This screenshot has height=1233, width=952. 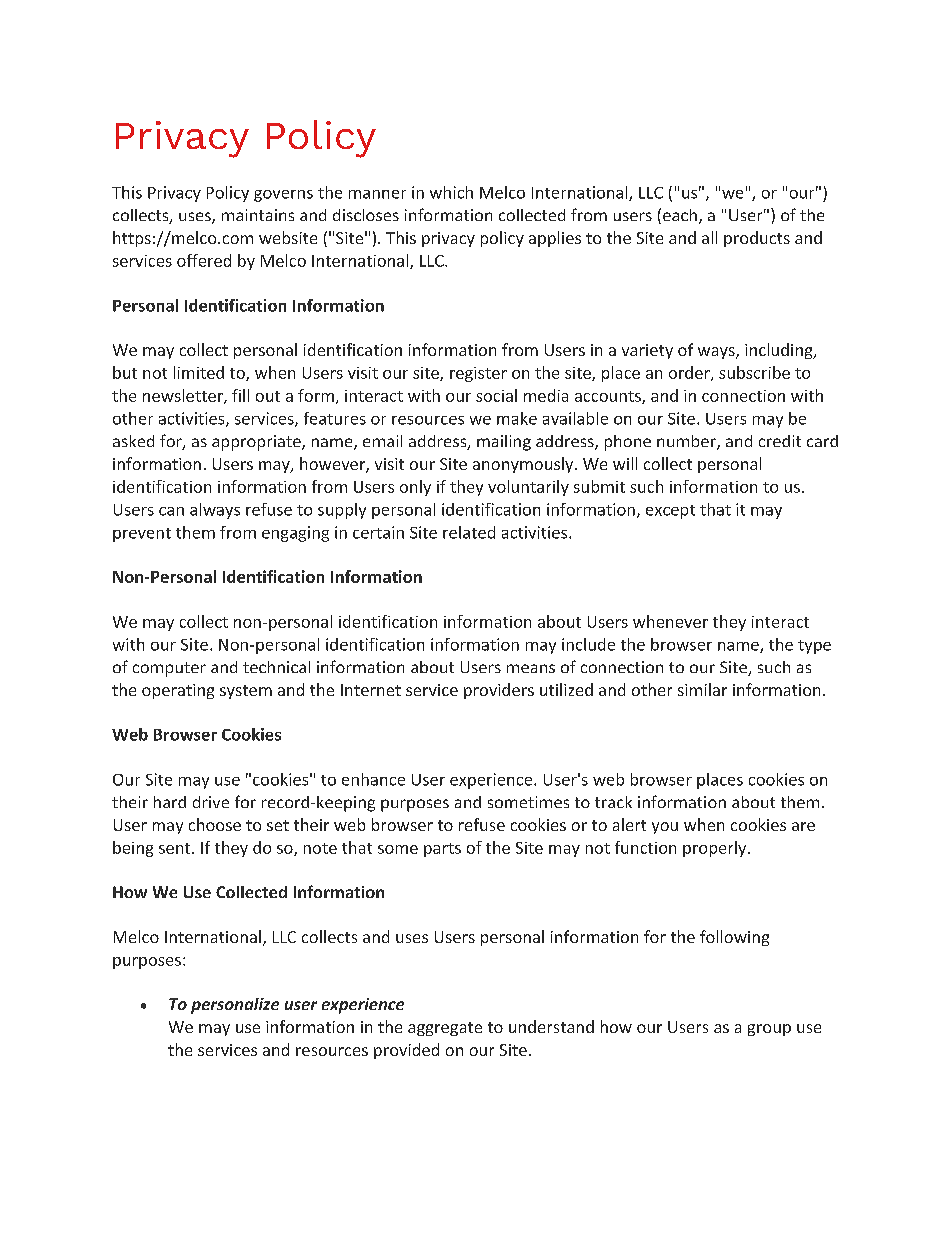 I want to click on aggregate, so click(x=445, y=1029).
